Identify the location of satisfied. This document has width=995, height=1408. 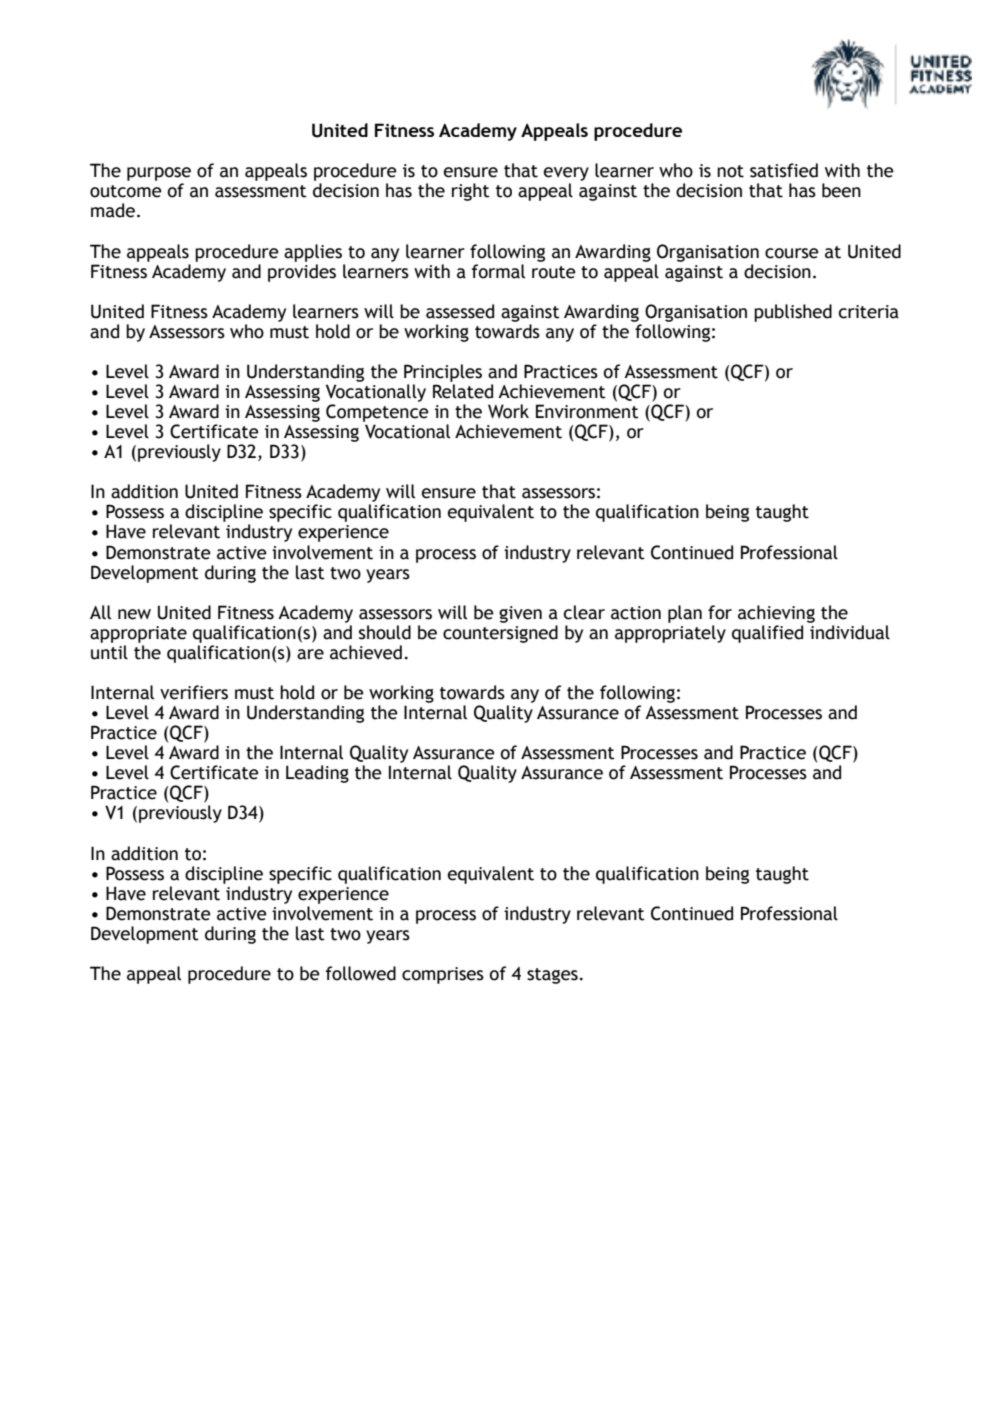
(784, 170).
